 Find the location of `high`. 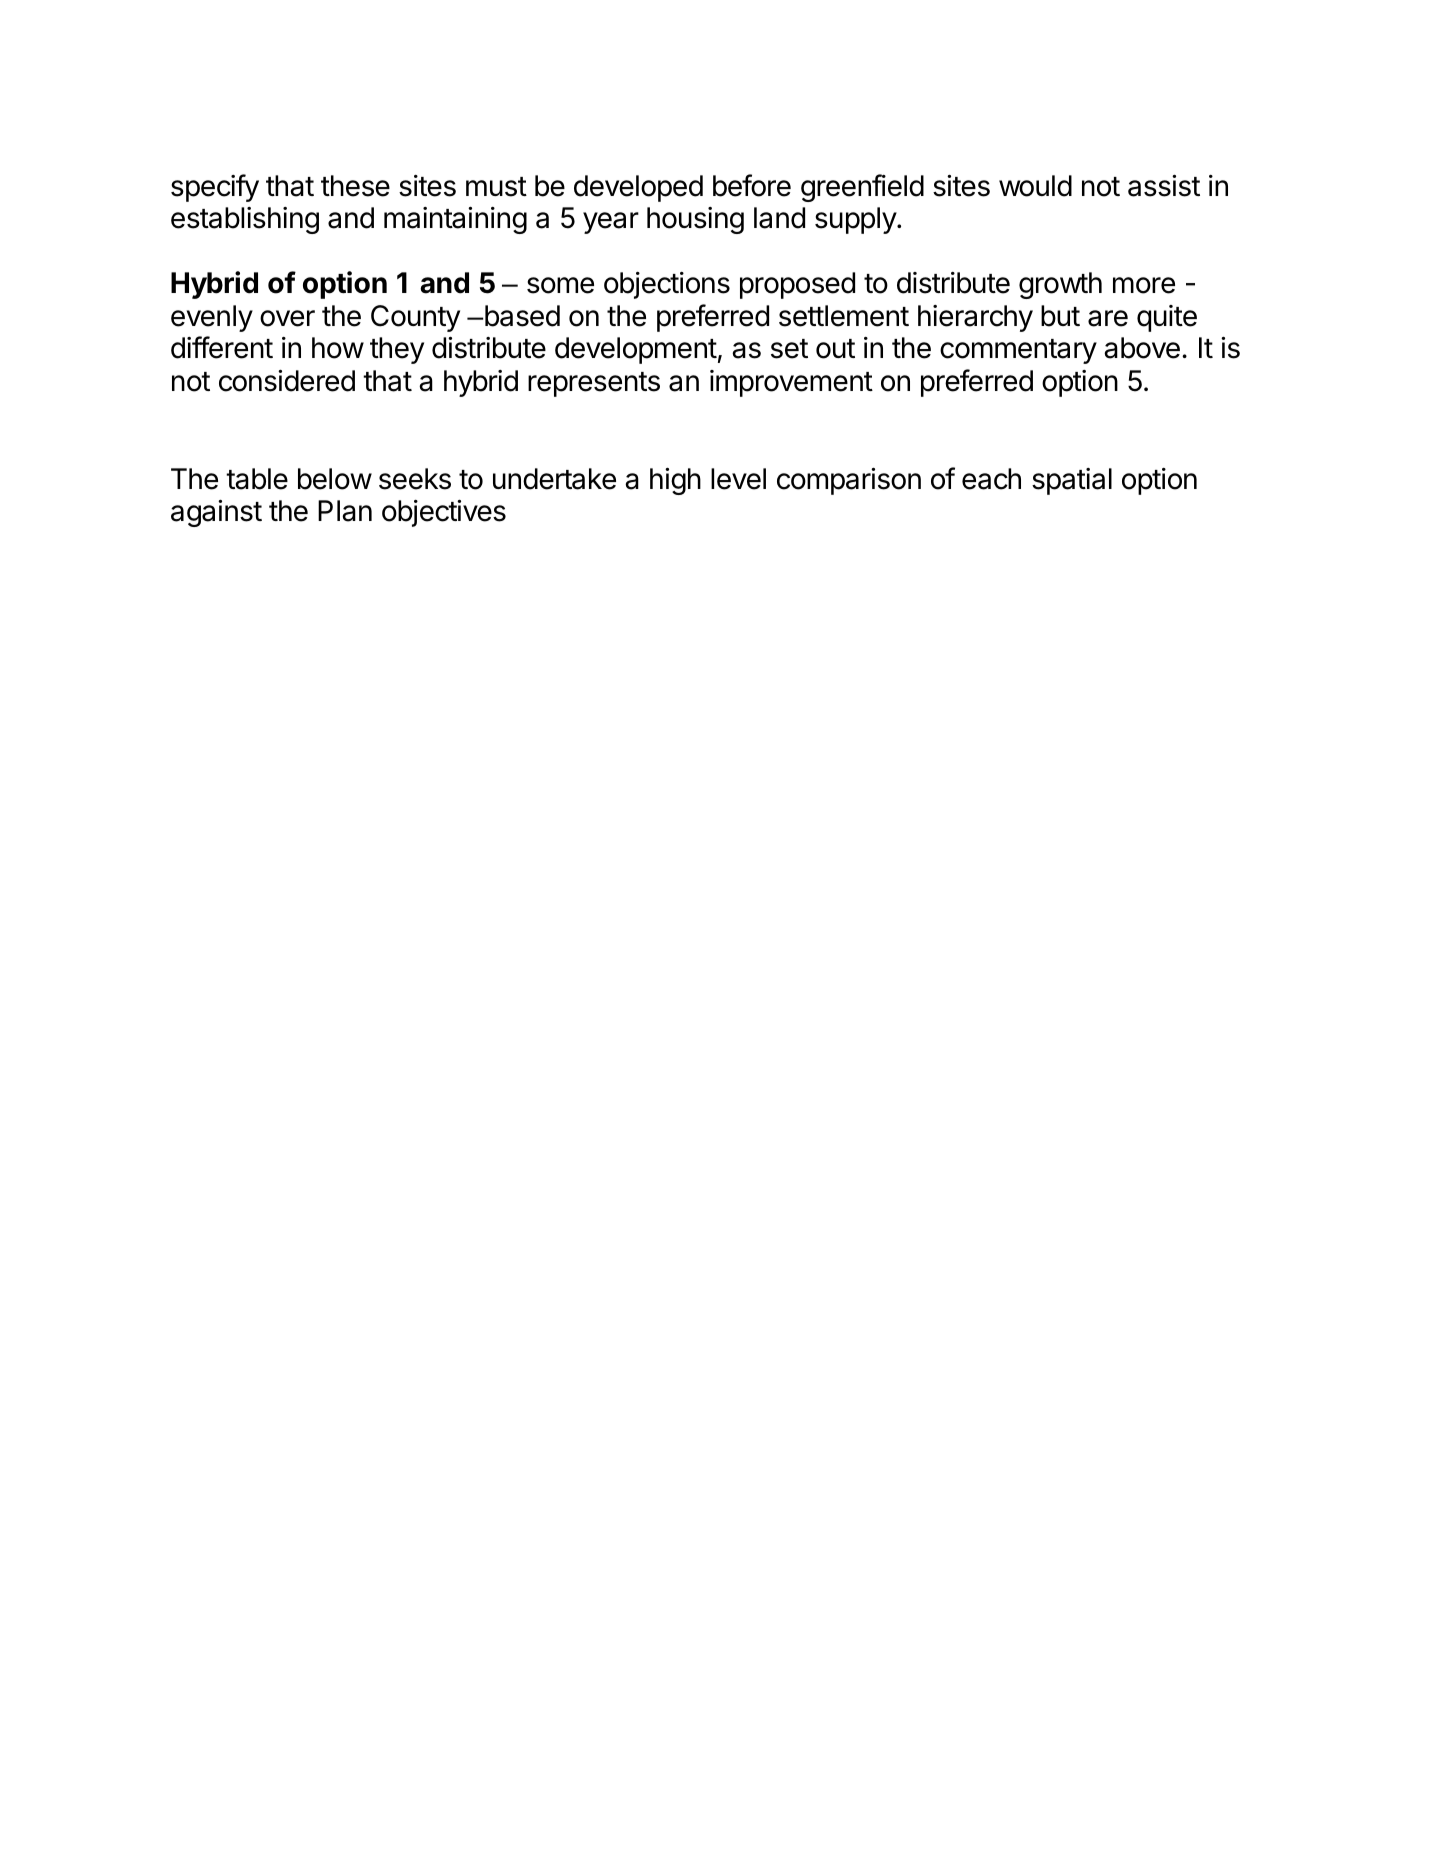

high is located at coordinates (675, 481).
